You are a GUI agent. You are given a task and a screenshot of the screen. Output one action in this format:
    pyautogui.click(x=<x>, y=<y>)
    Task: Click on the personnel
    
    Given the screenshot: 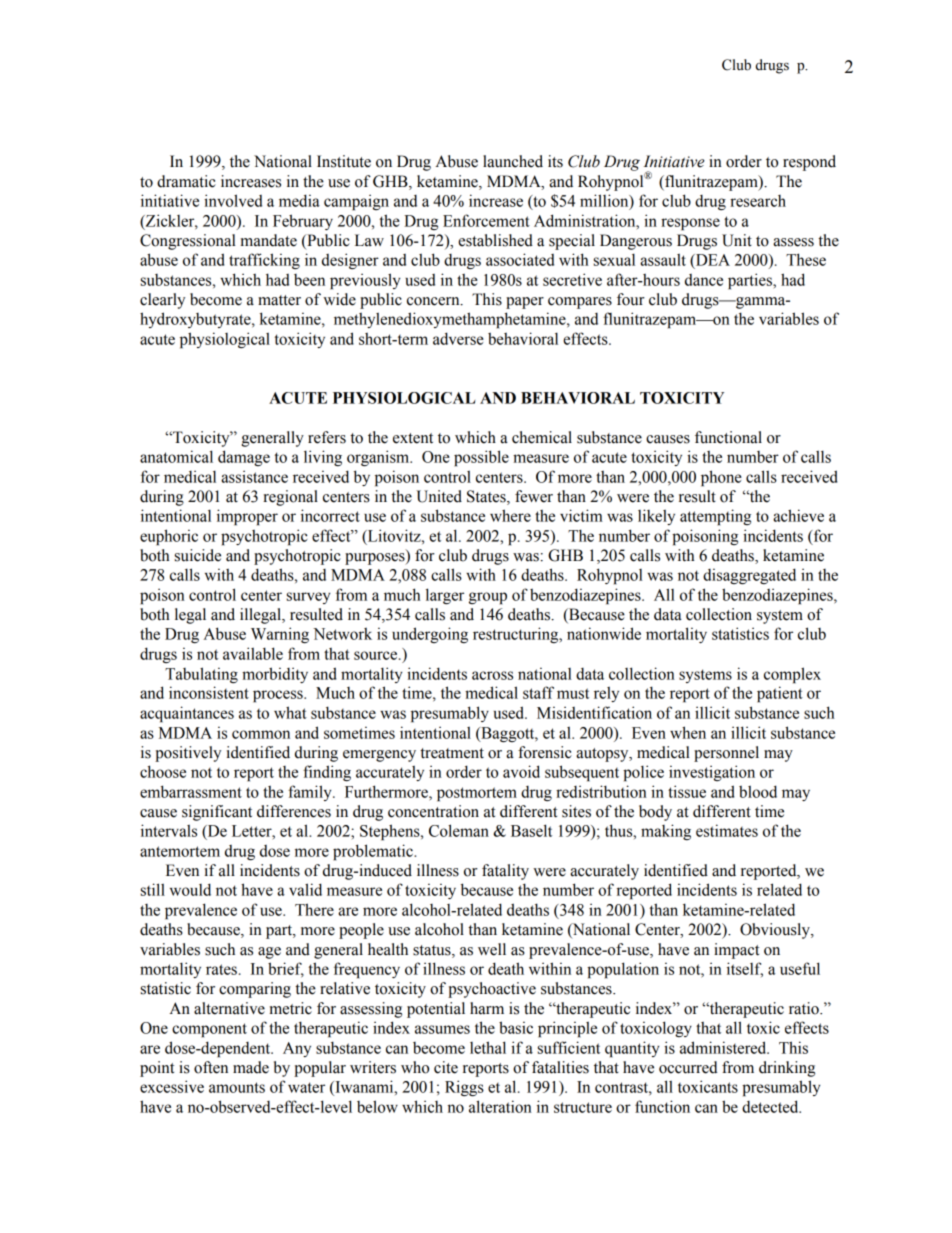 What is the action you would take?
    pyautogui.click(x=726, y=754)
